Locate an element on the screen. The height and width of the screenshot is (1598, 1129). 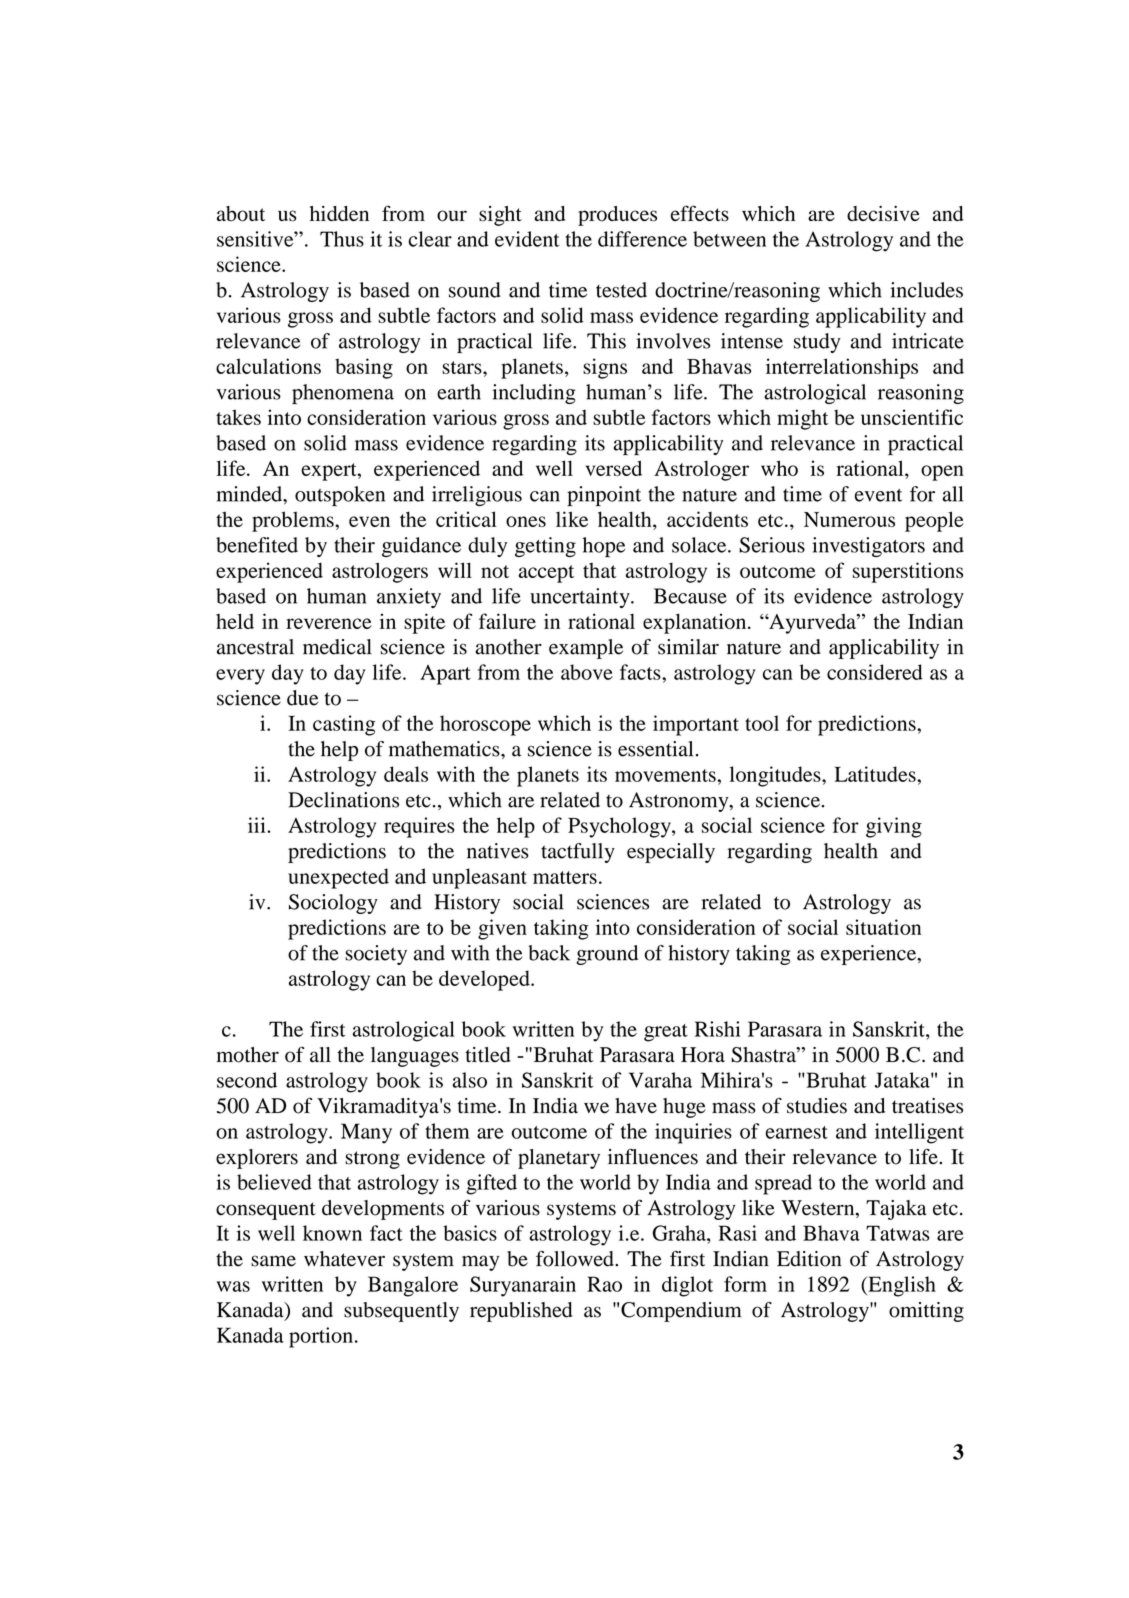
essential is located at coordinates (655, 749).
